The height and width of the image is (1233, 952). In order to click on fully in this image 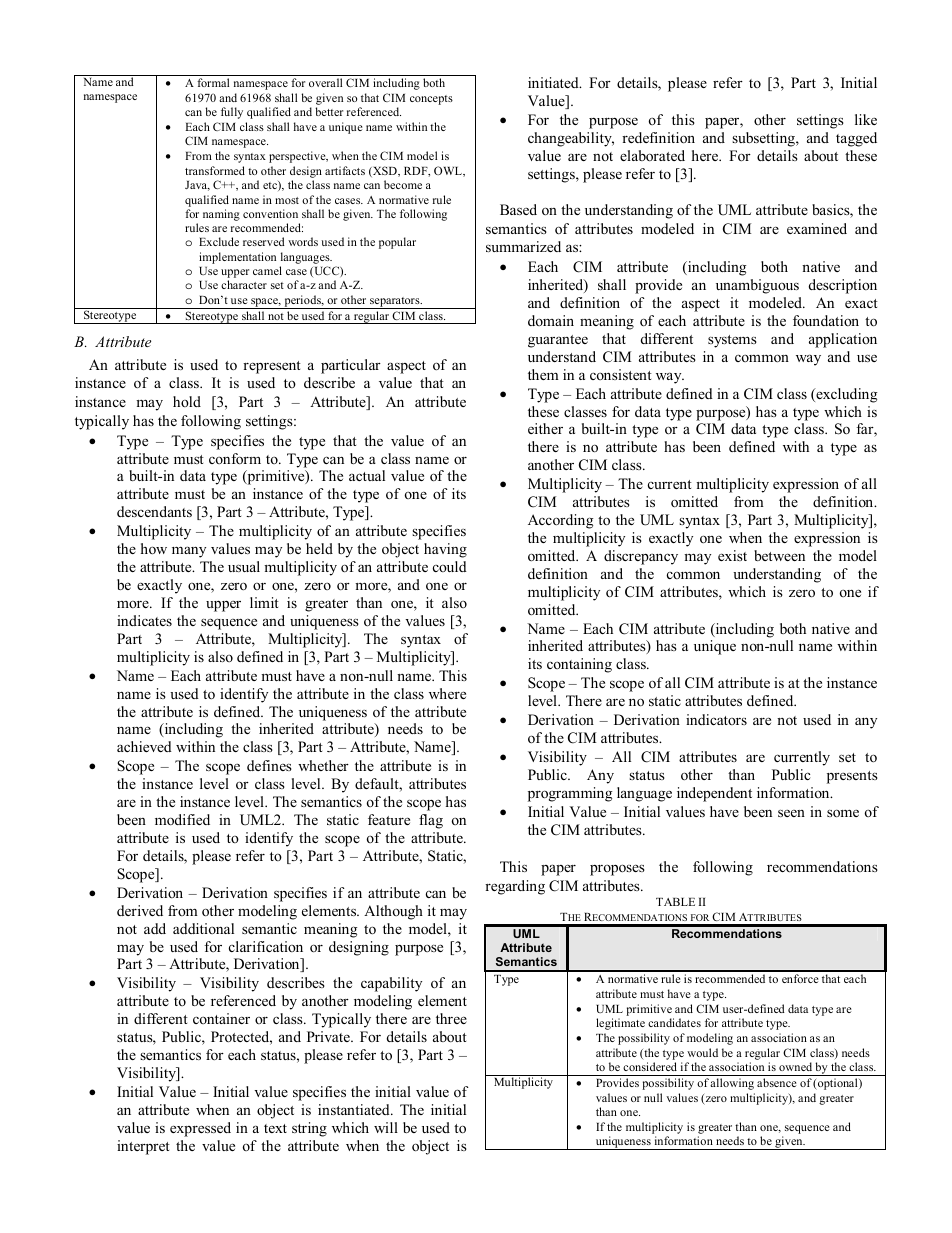, I will do `click(232, 113)`.
